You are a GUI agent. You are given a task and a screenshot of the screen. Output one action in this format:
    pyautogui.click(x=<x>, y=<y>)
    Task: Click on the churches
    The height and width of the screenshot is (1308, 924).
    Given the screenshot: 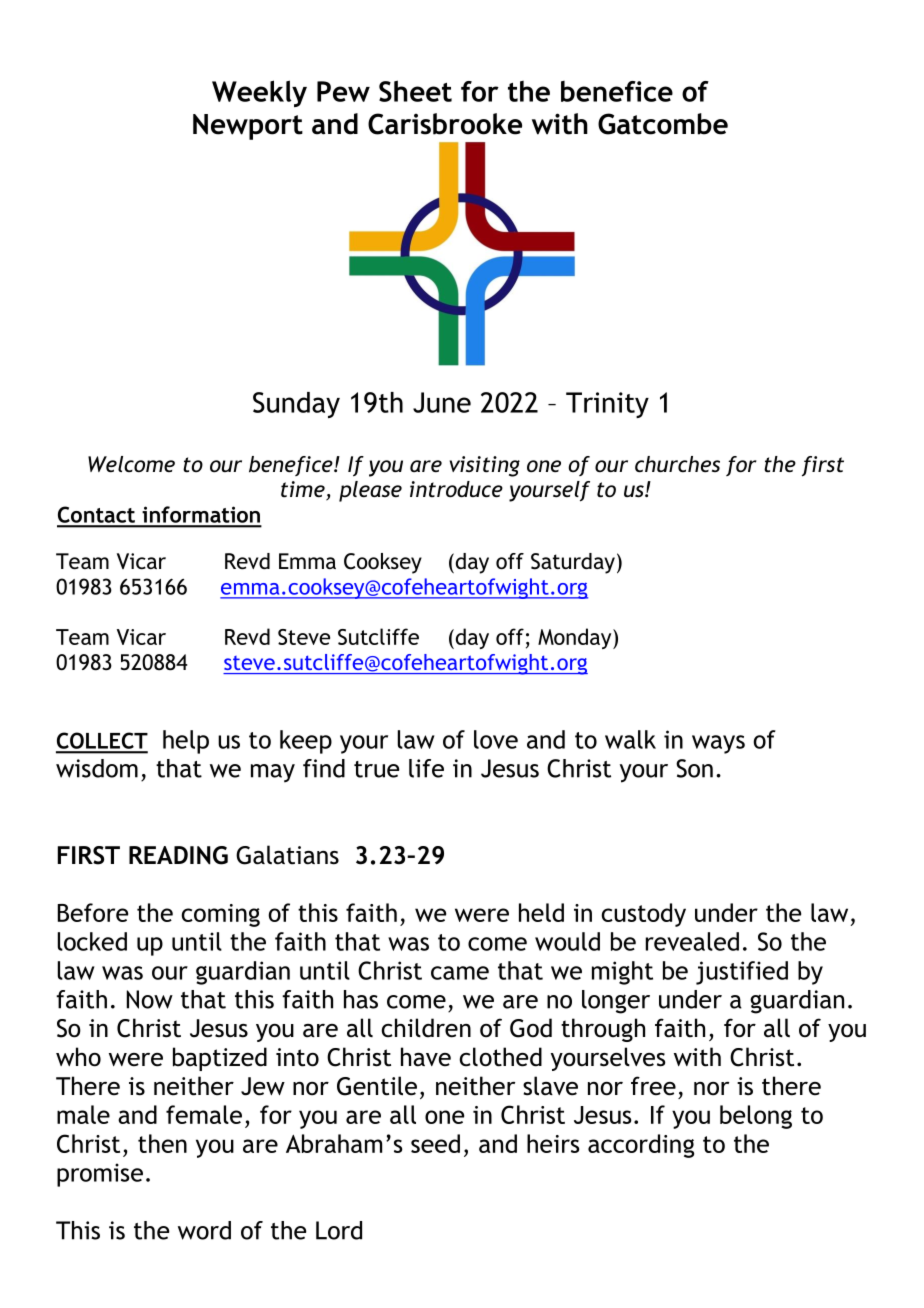 What is the action you would take?
    pyautogui.click(x=677, y=464)
